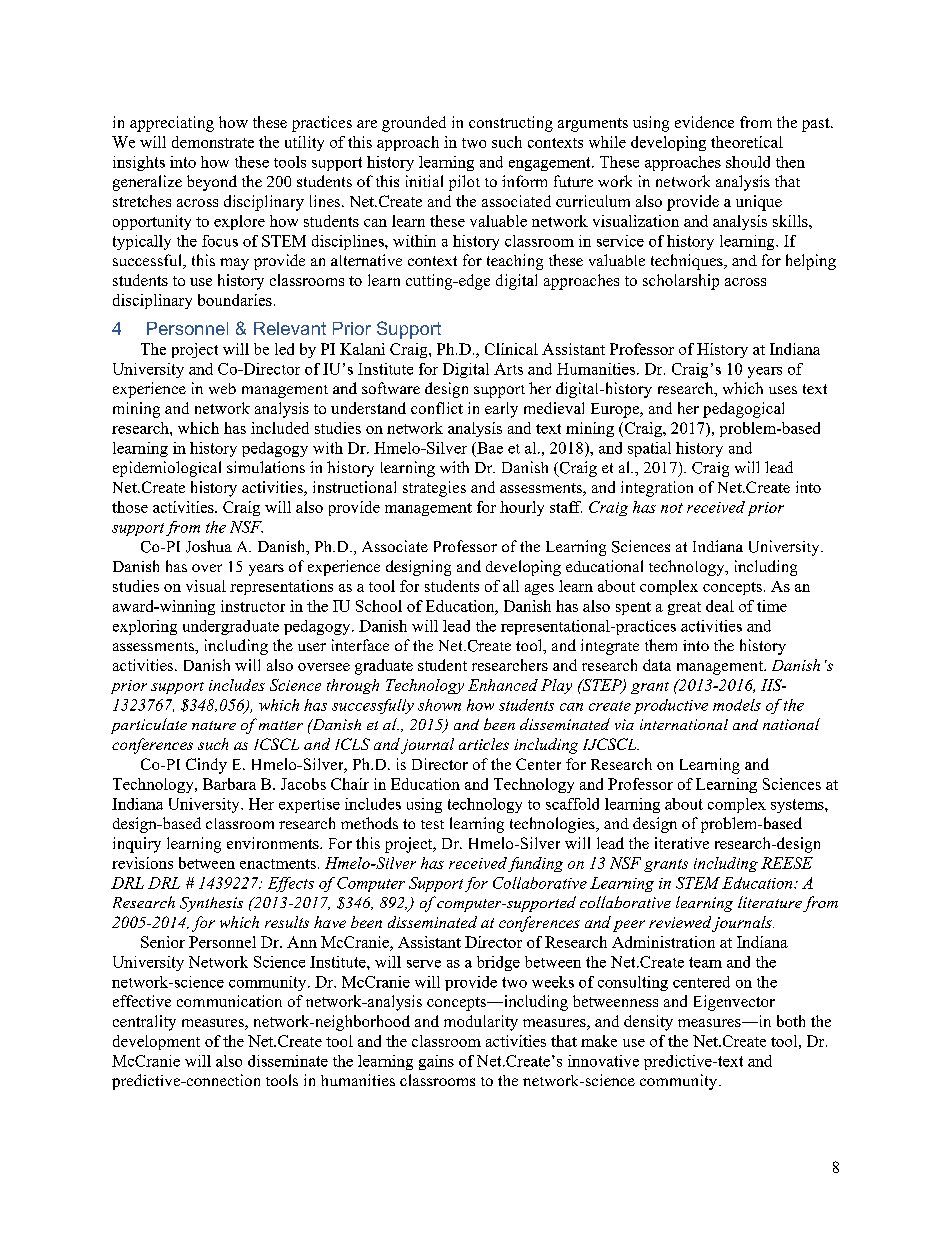 The width and height of the screenshot is (952, 1233). Describe the element at coordinates (253, 606) in the screenshot. I see `instructor` at that location.
